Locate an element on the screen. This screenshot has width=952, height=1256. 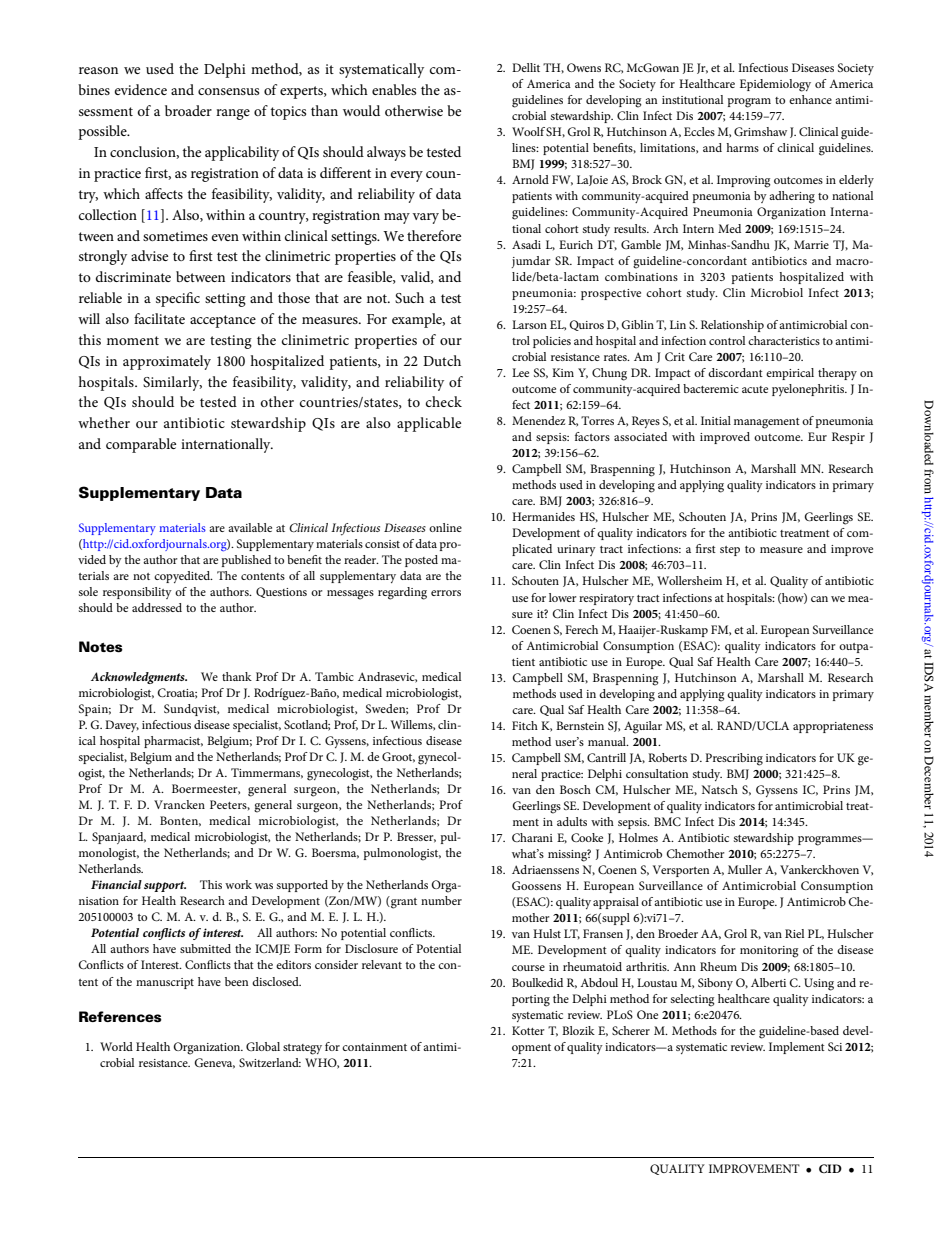
Kotter is located at coordinates (528, 1030).
